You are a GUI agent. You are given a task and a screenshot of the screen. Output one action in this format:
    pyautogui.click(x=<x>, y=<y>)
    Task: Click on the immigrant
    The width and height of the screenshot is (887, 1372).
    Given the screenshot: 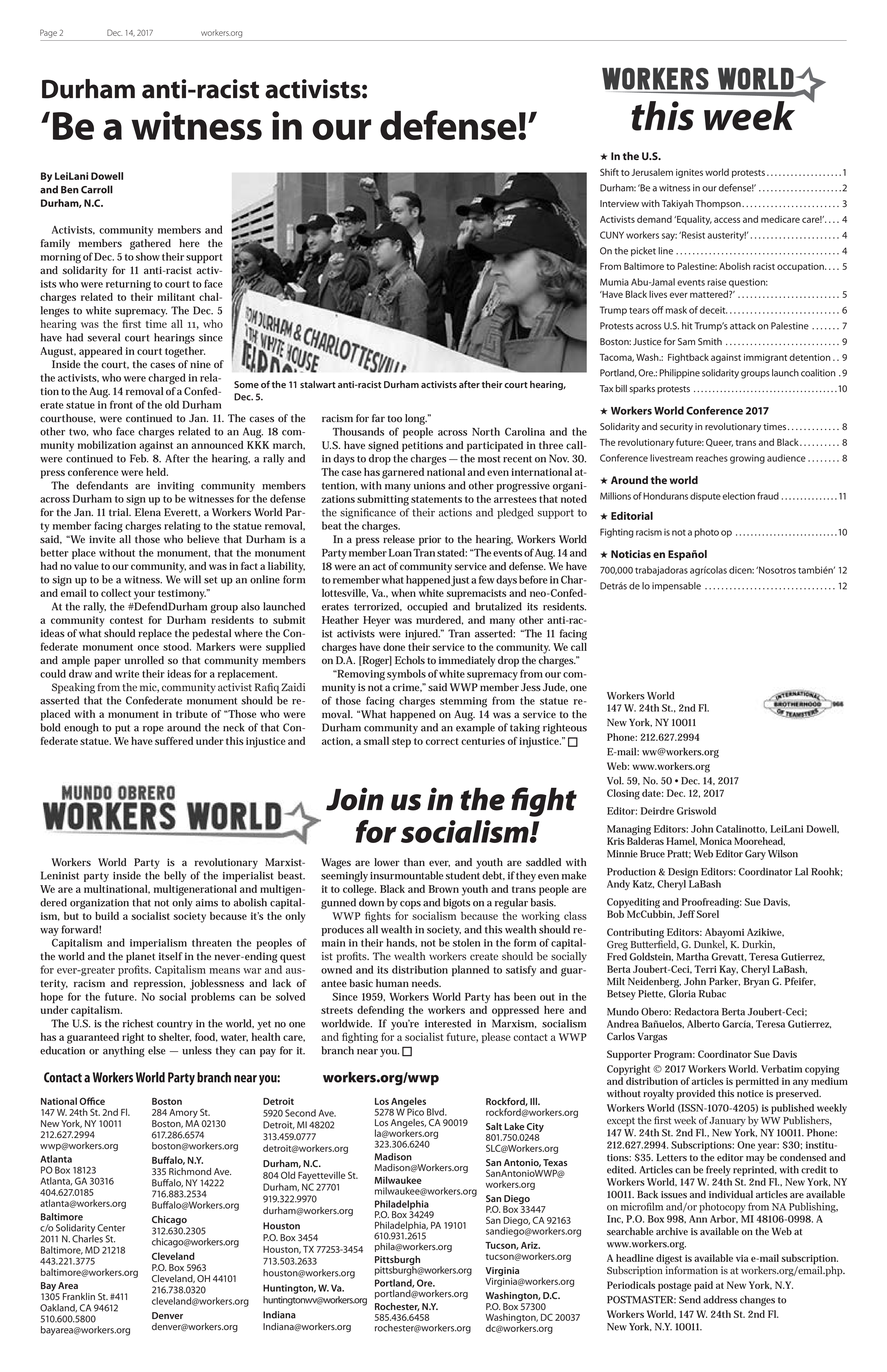 What is the action you would take?
    pyautogui.click(x=765, y=358)
